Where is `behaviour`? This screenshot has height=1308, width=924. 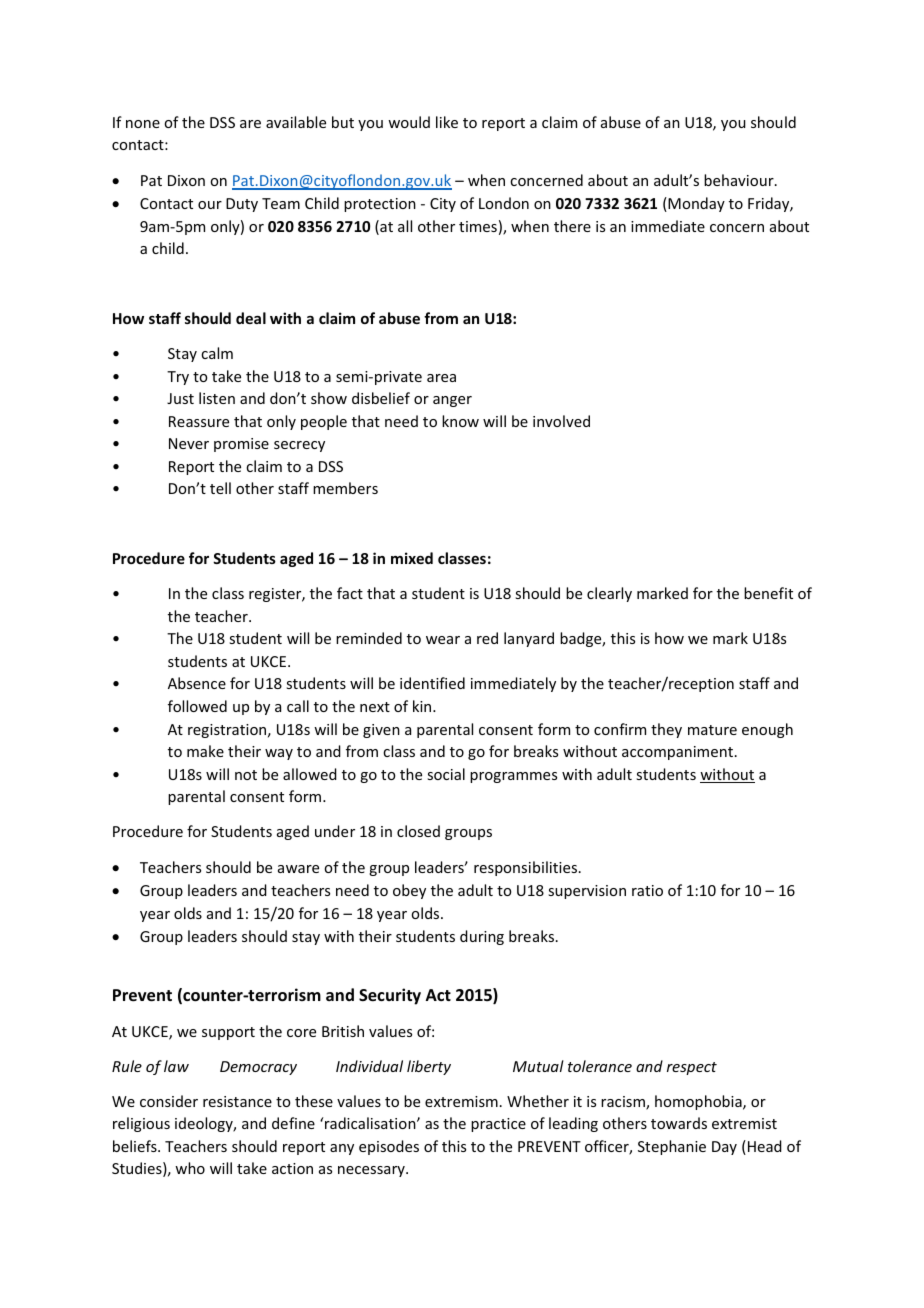 behaviour is located at coordinates (740, 180).
